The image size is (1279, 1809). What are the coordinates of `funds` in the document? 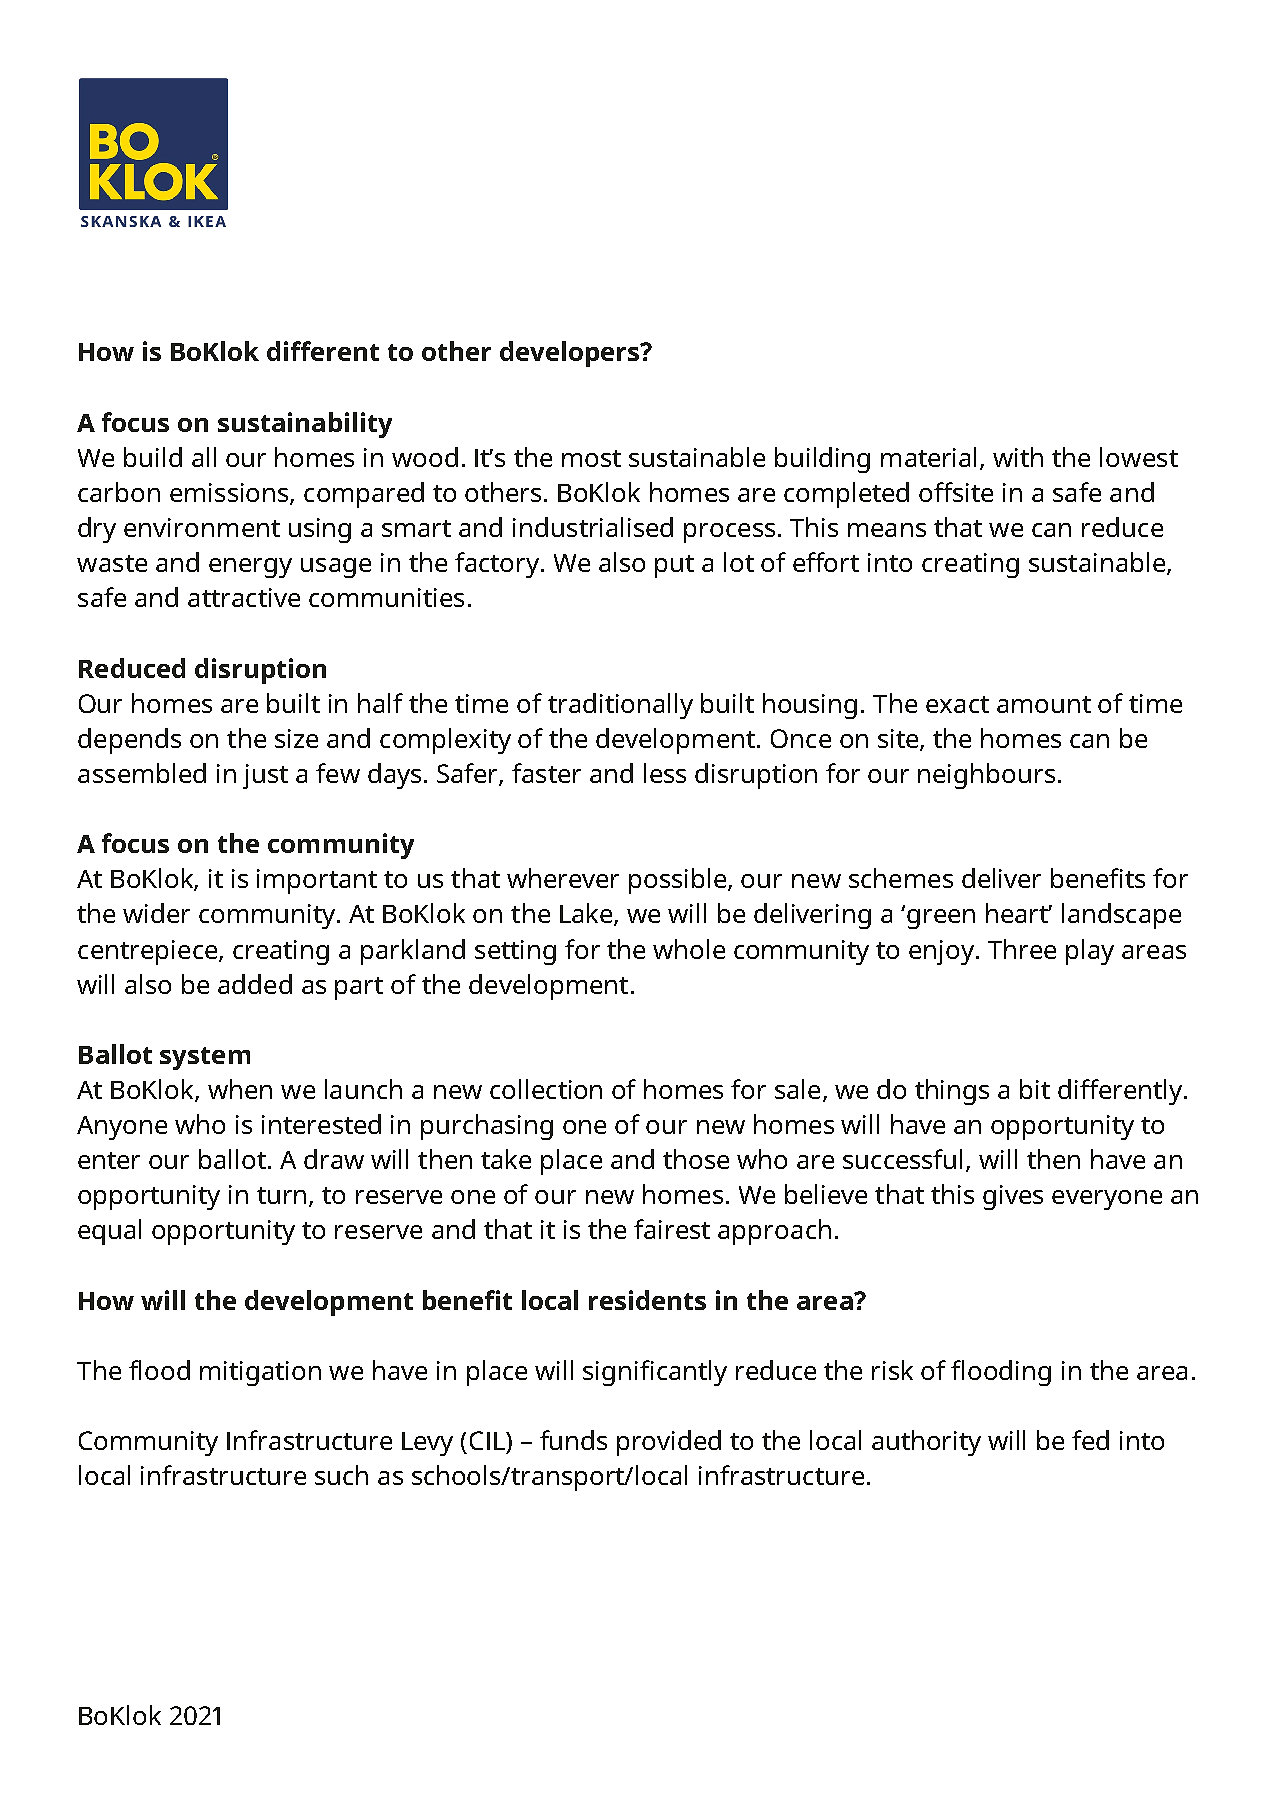 It's located at (573, 1440).
